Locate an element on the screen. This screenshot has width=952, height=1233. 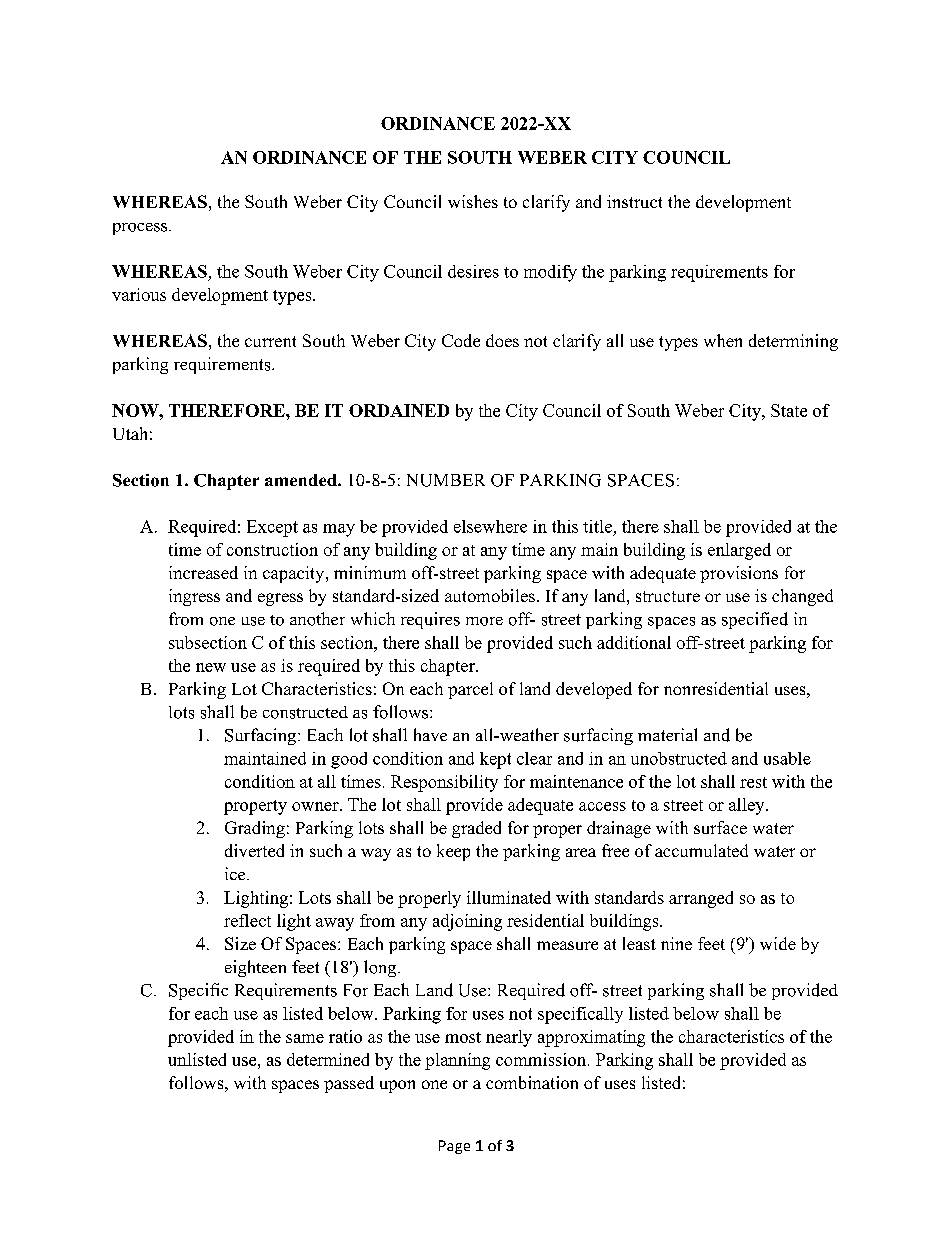
amended is located at coordinates (302, 480).
